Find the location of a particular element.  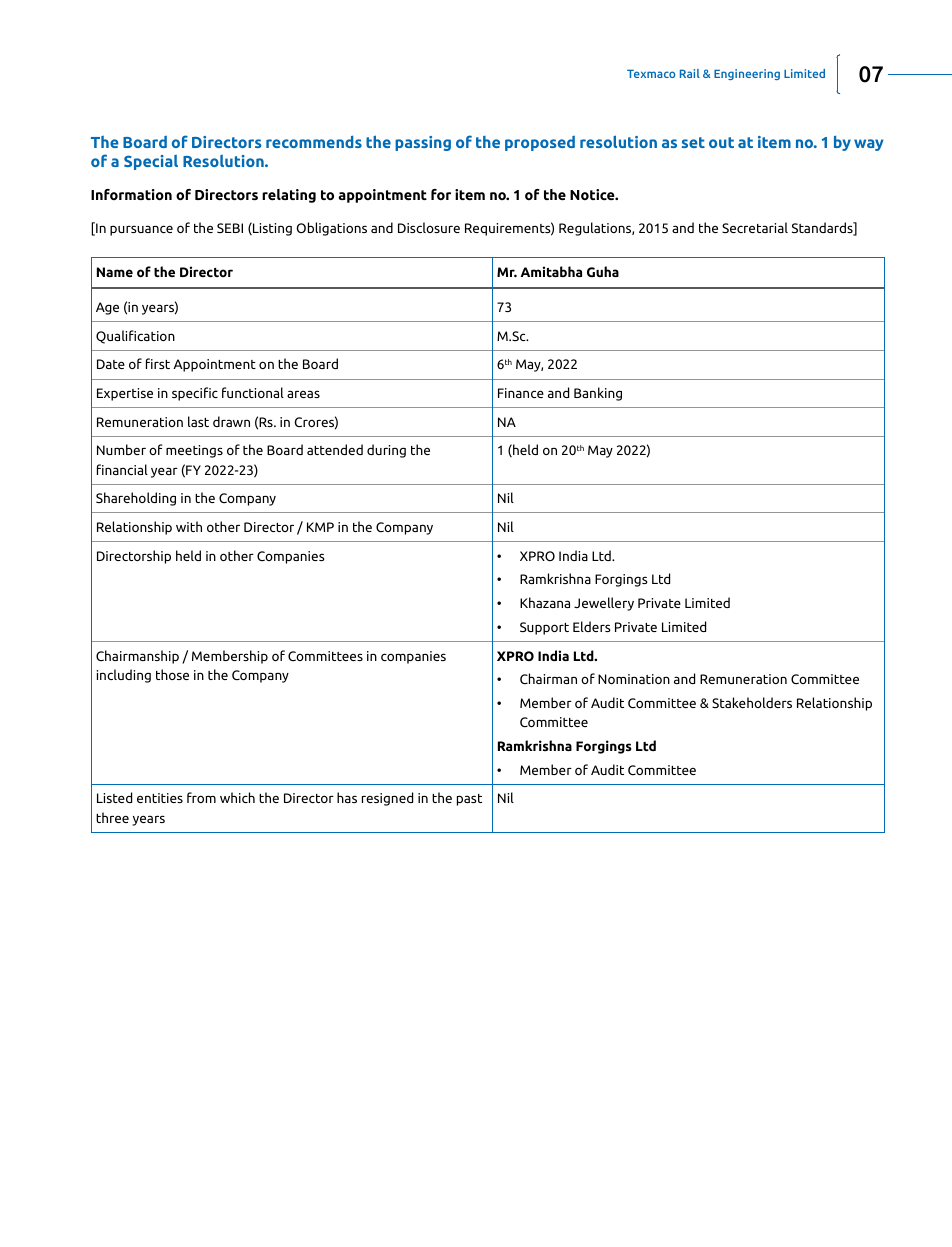

proposed is located at coordinates (540, 143).
